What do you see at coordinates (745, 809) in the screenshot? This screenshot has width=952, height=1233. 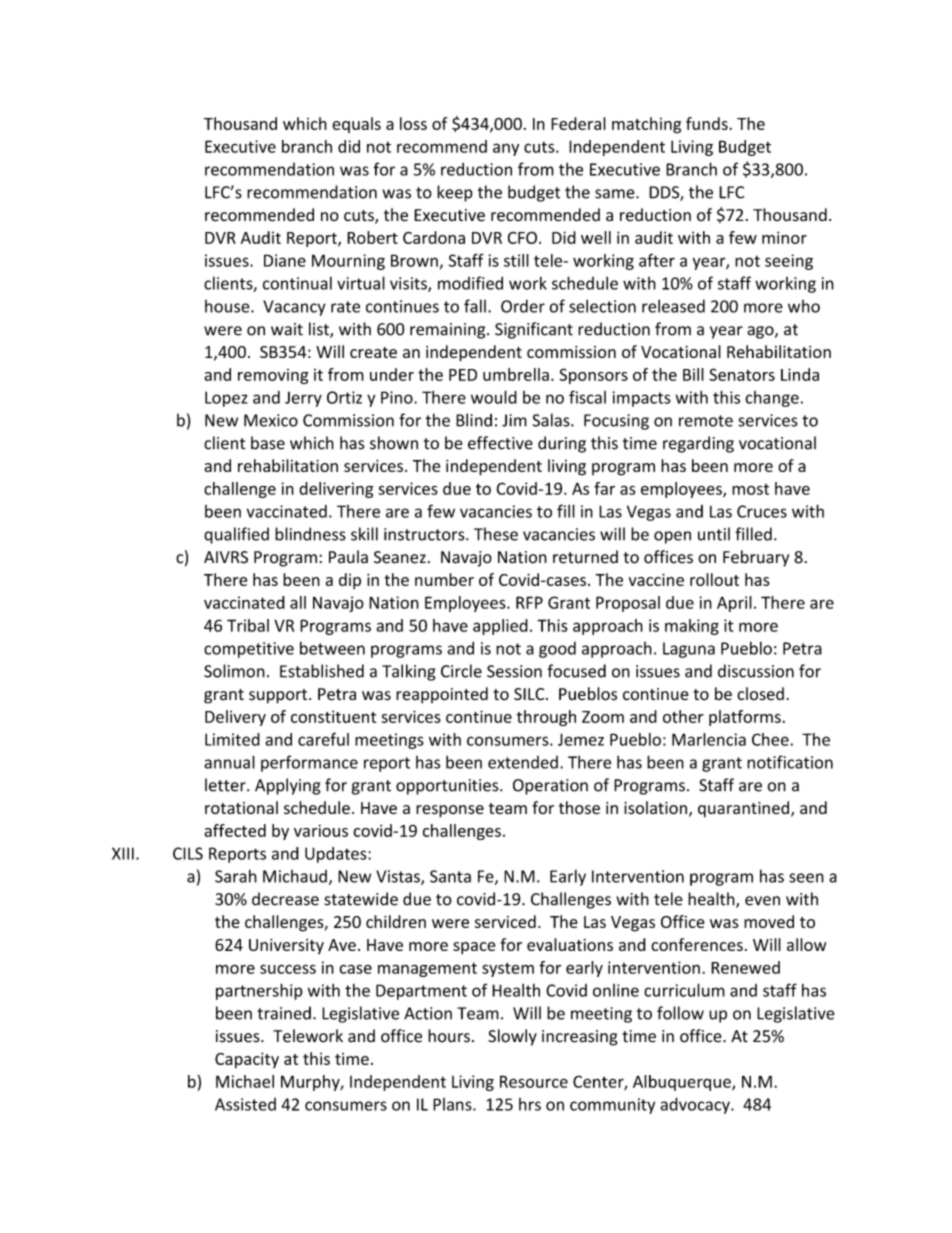 I see `quarantined` at bounding box center [745, 809].
